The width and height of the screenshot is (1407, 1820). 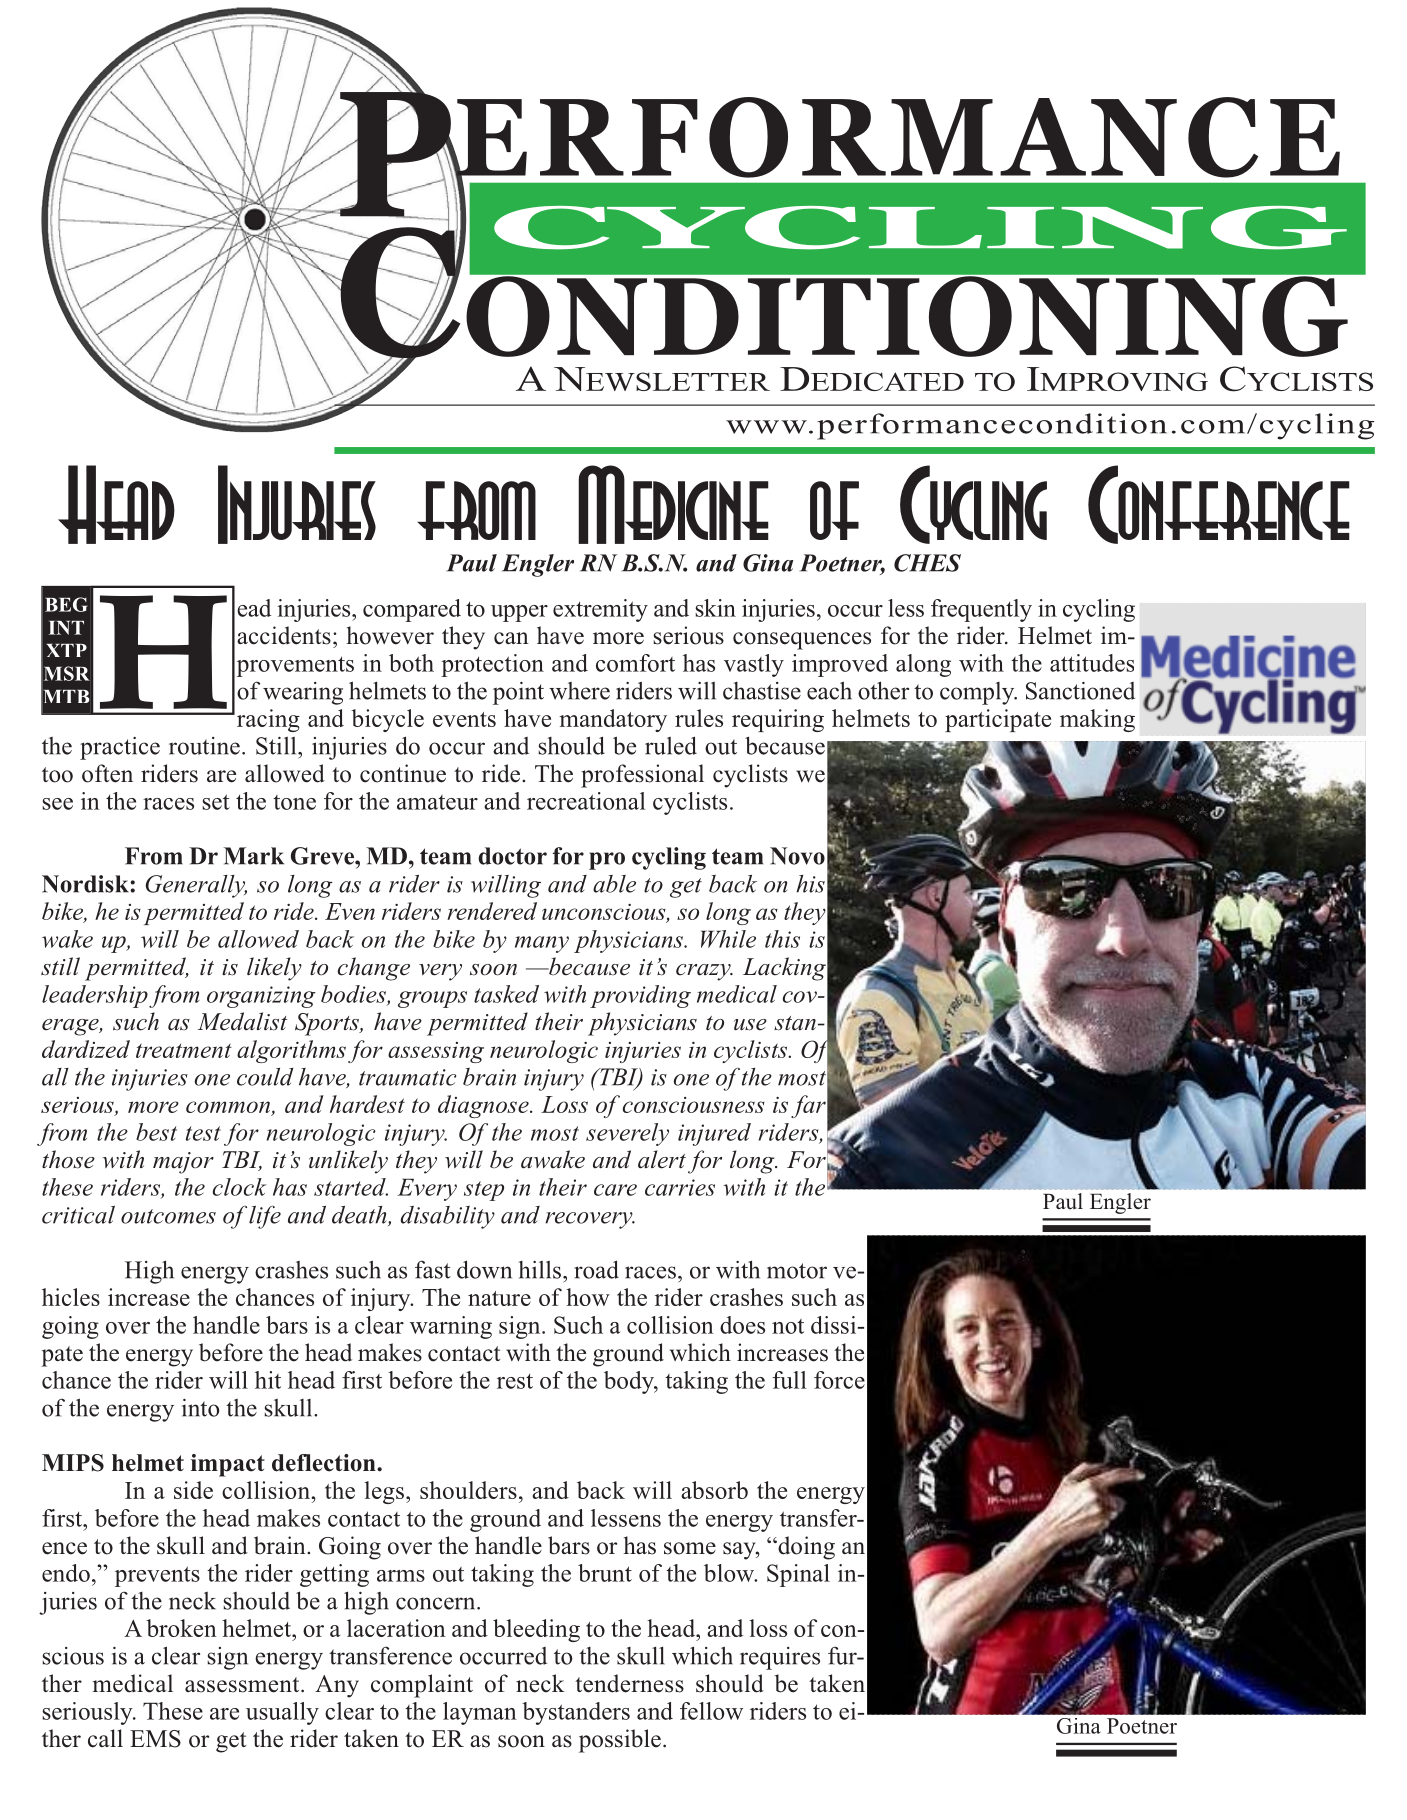 What do you see at coordinates (927, 563) in the screenshot?
I see `CHES` at bounding box center [927, 563].
